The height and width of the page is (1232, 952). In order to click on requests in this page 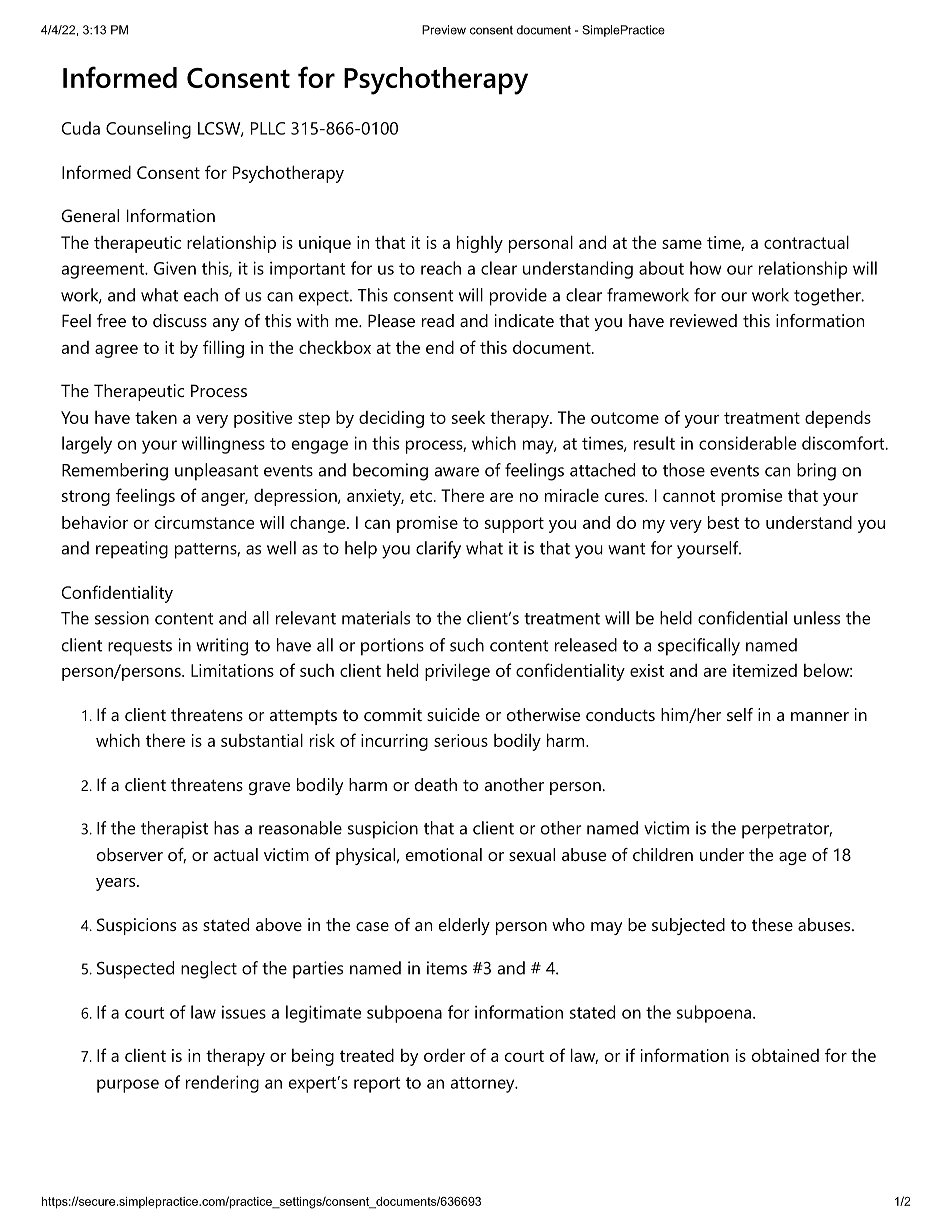, I will do `click(140, 648)`.
